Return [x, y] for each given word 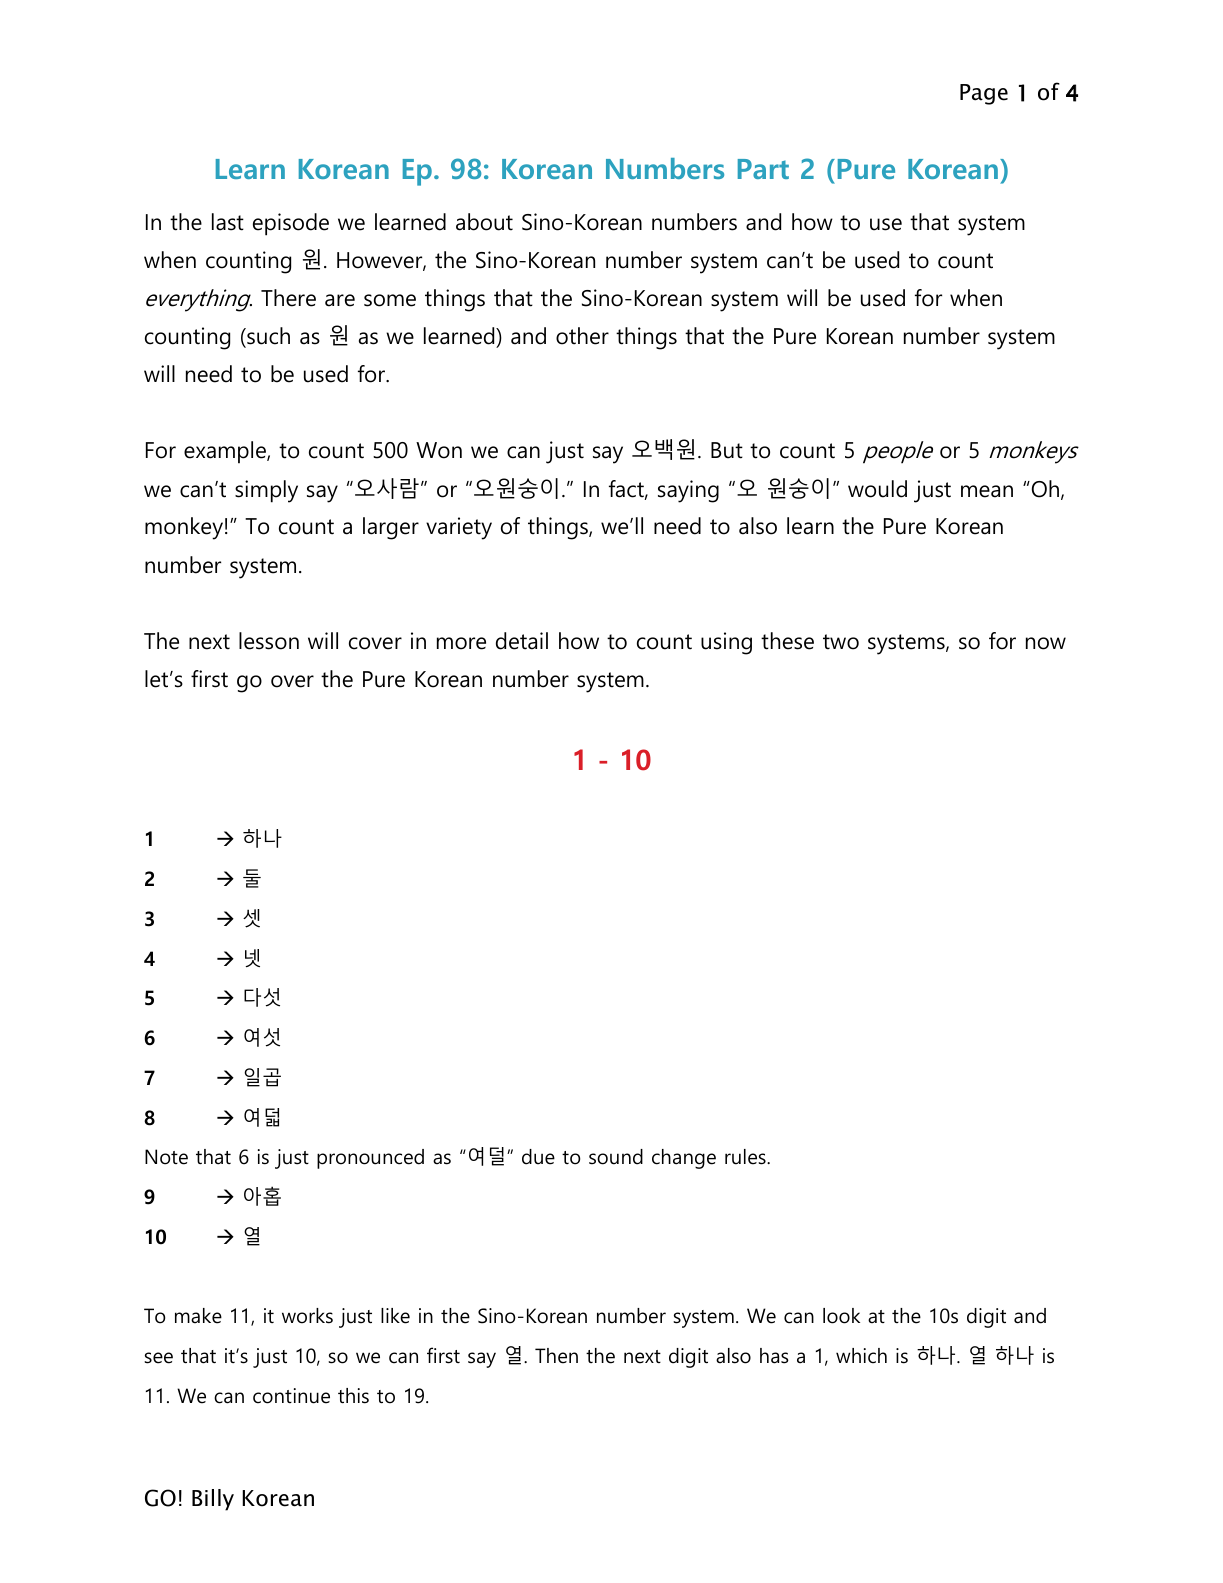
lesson [269, 641]
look [841, 1316]
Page [984, 94]
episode [291, 224]
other [582, 336]
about [484, 222]
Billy [213, 1500]
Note [166, 1157]
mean [987, 491]
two [841, 642]
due [538, 1157]
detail [522, 641]
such [267, 337]
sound [616, 1157]
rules [746, 1157]
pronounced [370, 1159]
